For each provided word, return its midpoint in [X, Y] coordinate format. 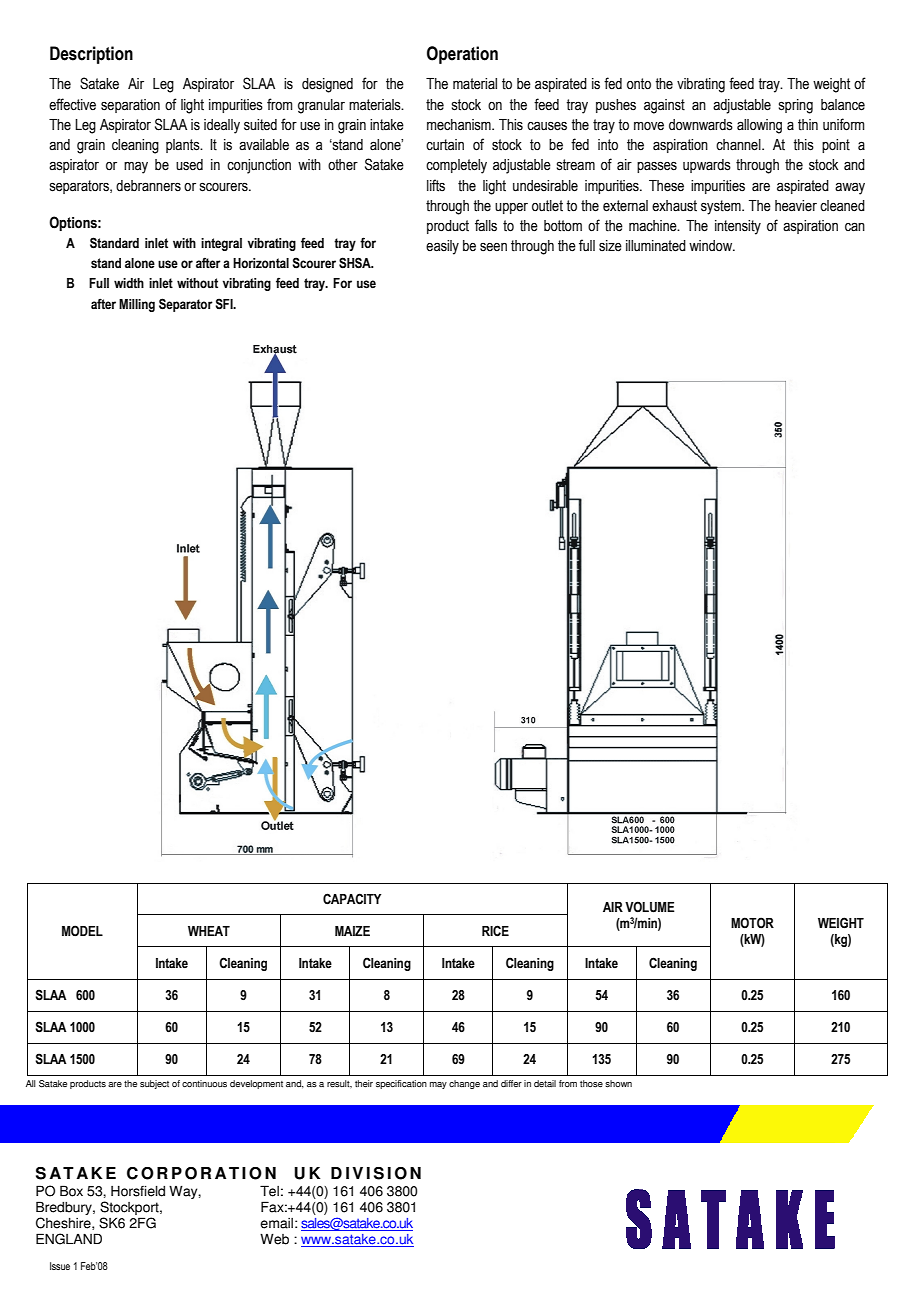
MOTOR [752, 923]
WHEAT [209, 931]
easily [442, 247]
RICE [495, 931]
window [712, 246]
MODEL [82, 931]
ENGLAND [69, 1239]
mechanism [460, 125]
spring [796, 106]
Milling [137, 305]
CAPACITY [352, 899]
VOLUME [650, 907]
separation [130, 106]
